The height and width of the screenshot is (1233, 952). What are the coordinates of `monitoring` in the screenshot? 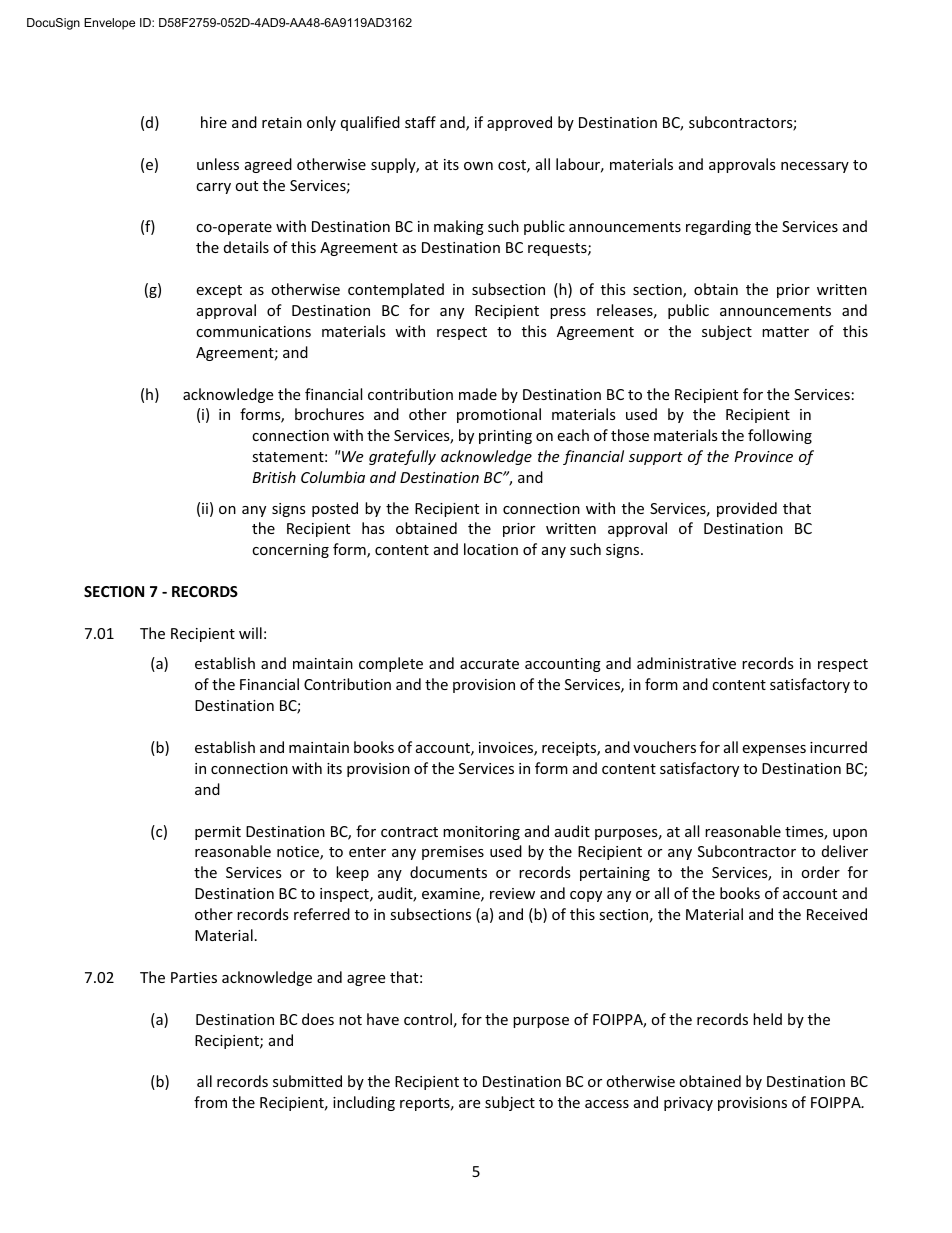 It's located at (481, 833).
